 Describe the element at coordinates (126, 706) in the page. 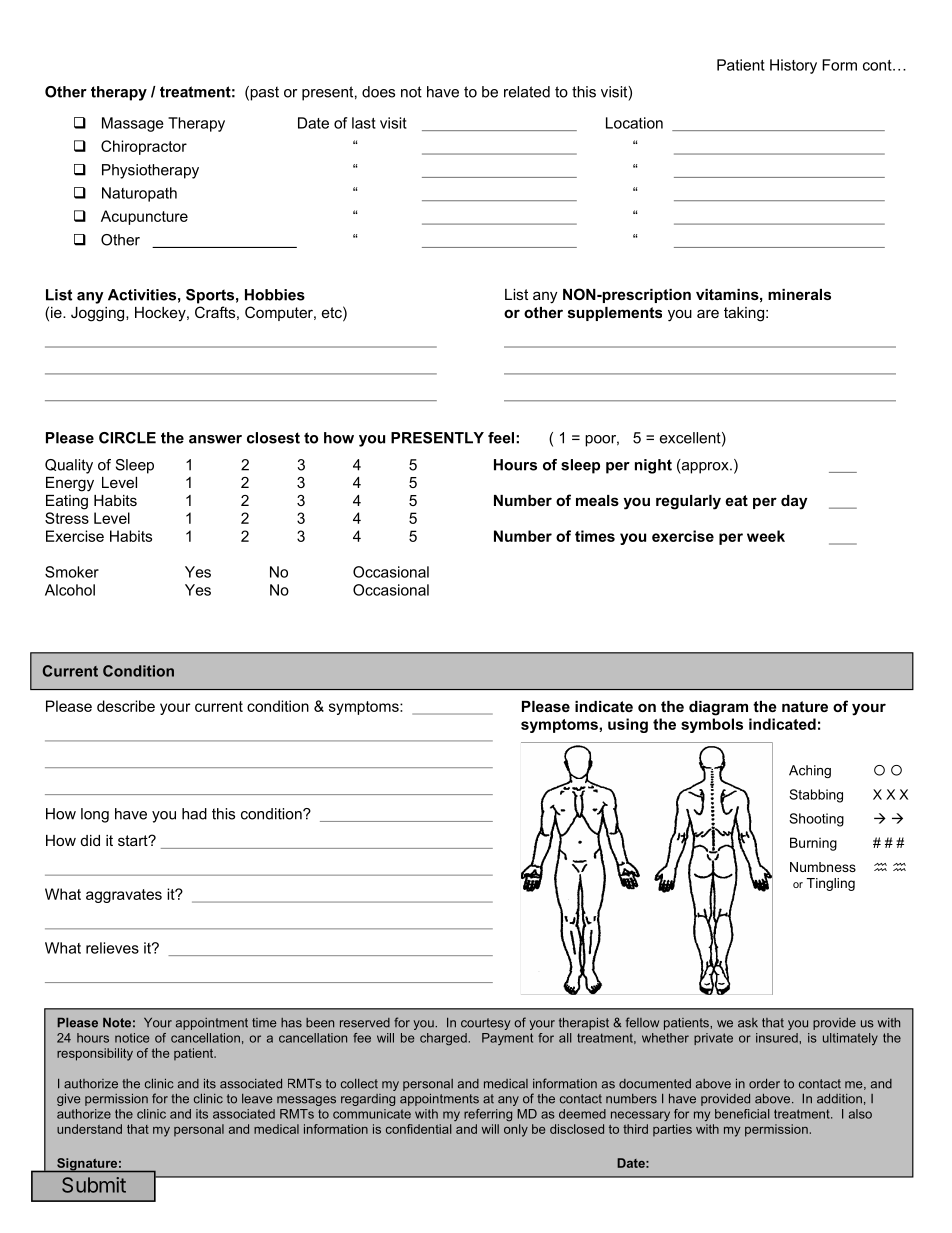

I see `describe` at that location.
